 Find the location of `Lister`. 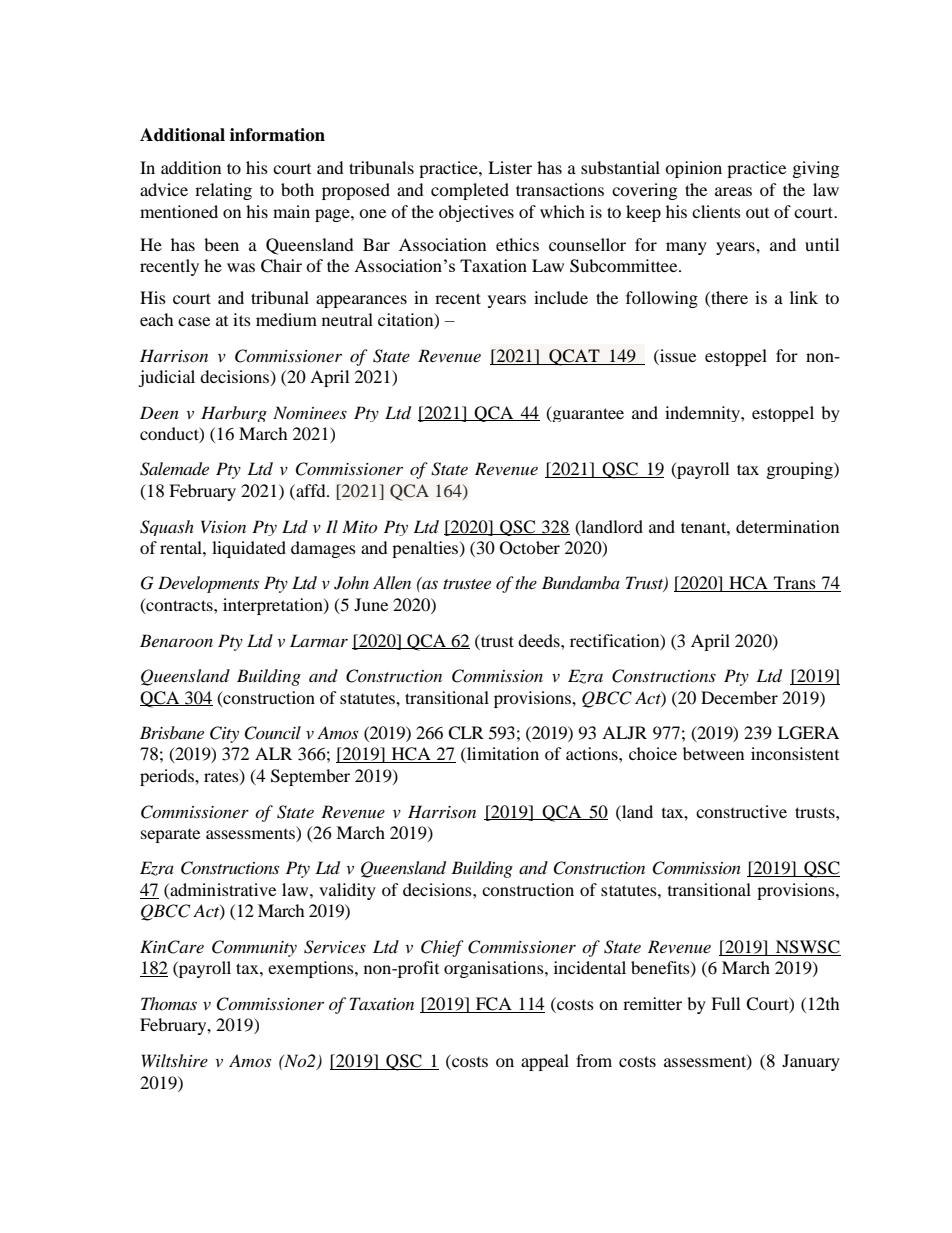

Lister is located at coordinates (510, 167).
